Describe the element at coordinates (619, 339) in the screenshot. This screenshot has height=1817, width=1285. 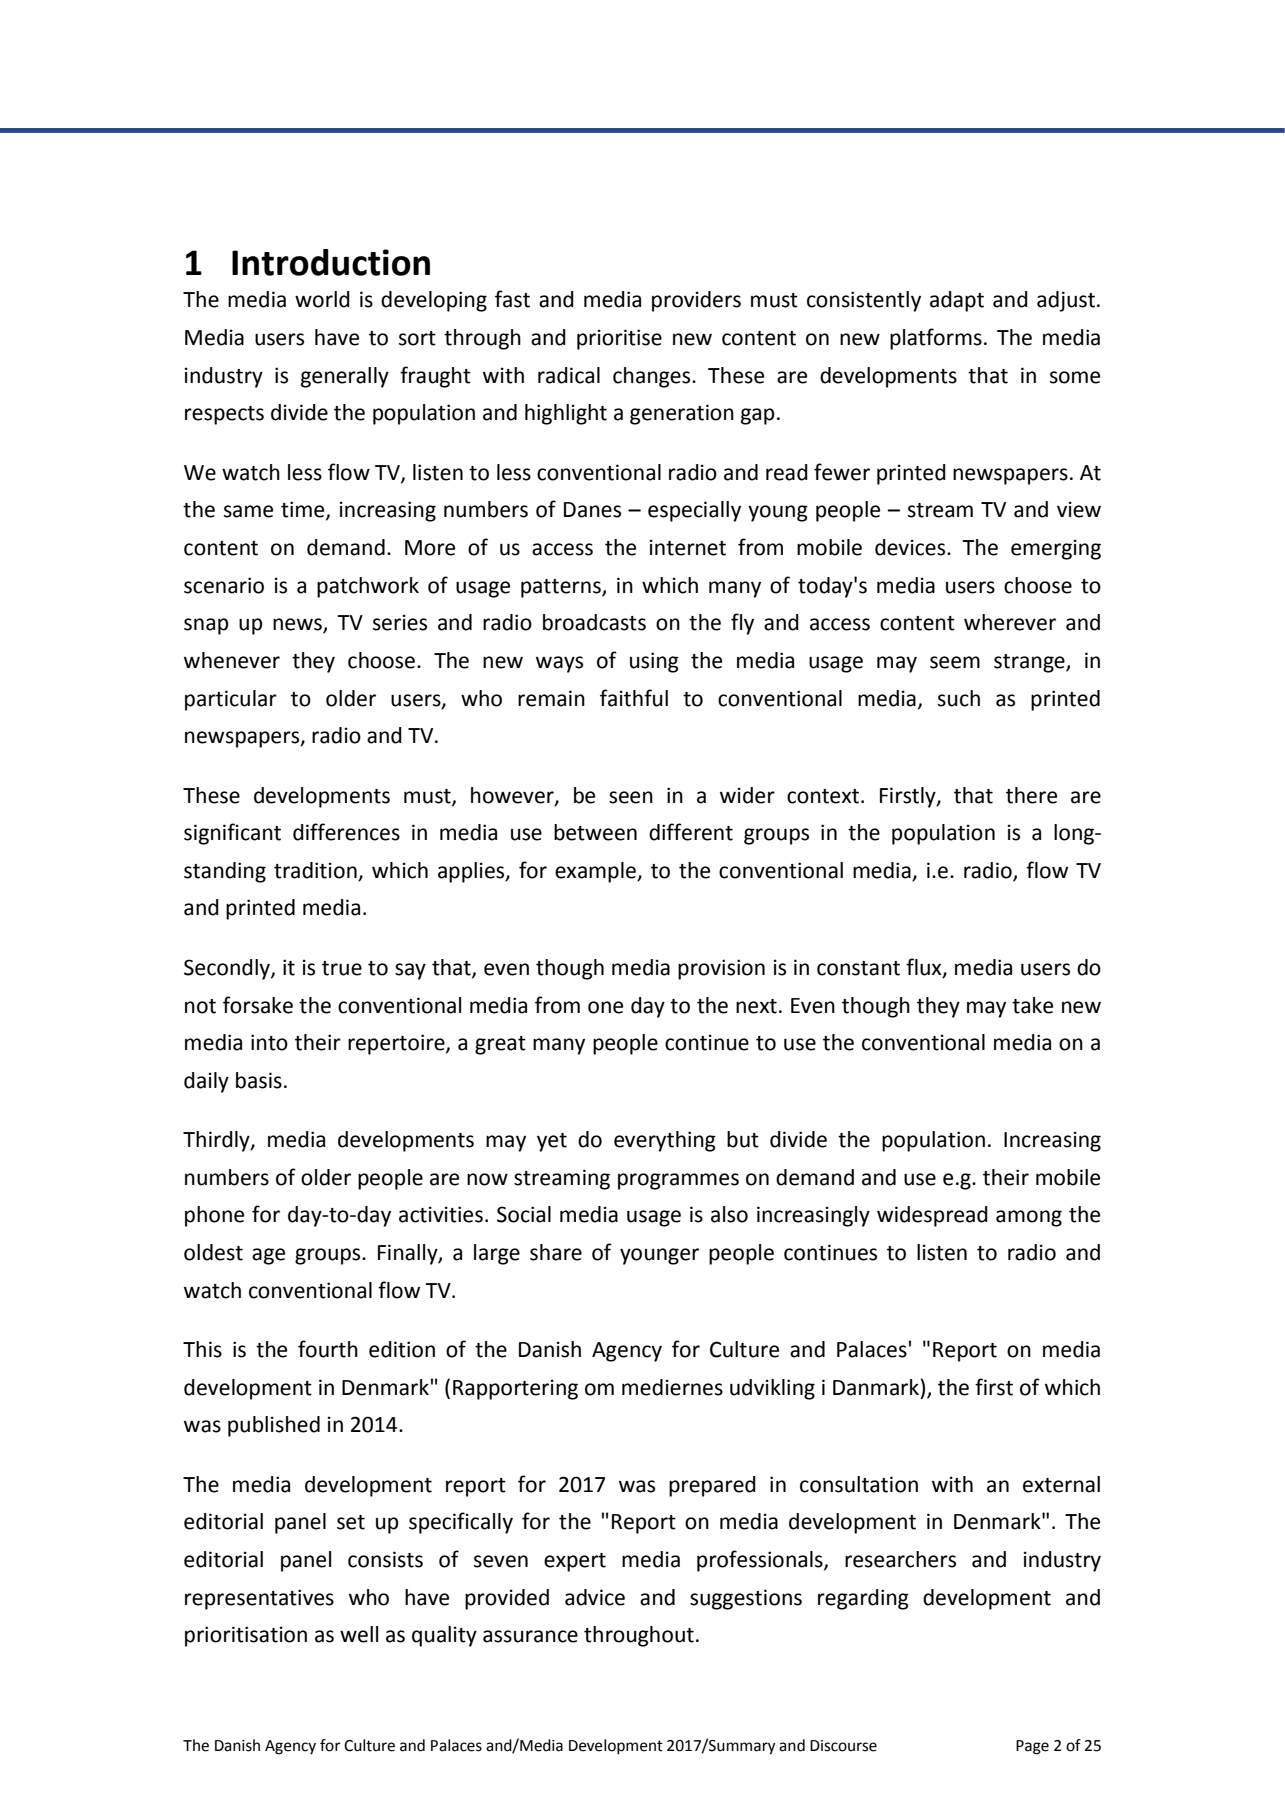
I see `prioritise` at that location.
